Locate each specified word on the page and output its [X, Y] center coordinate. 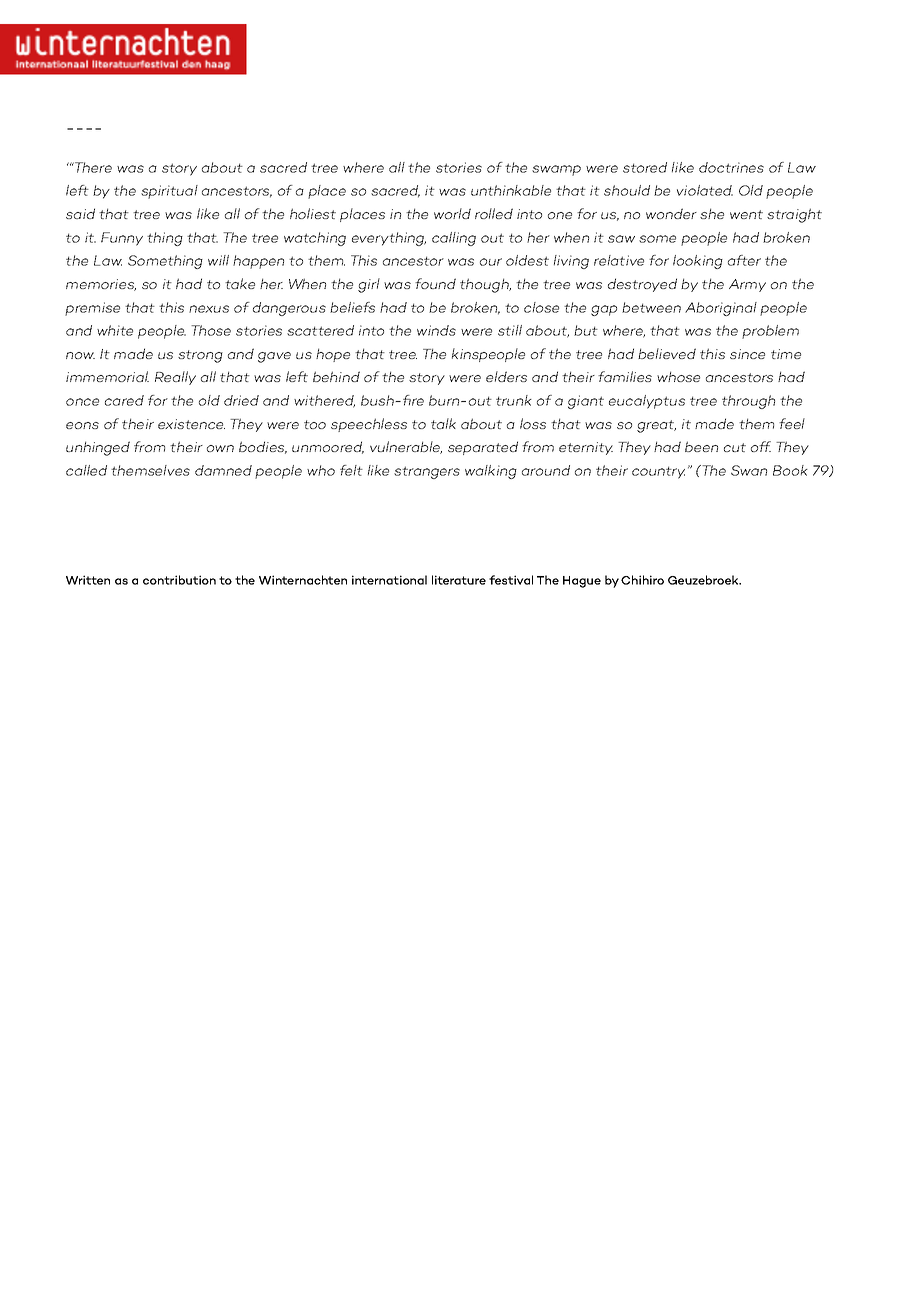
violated [705, 190]
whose [678, 376]
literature [459, 580]
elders [506, 376]
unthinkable [511, 190]
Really [175, 378]
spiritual [169, 192]
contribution [179, 580]
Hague [582, 582]
